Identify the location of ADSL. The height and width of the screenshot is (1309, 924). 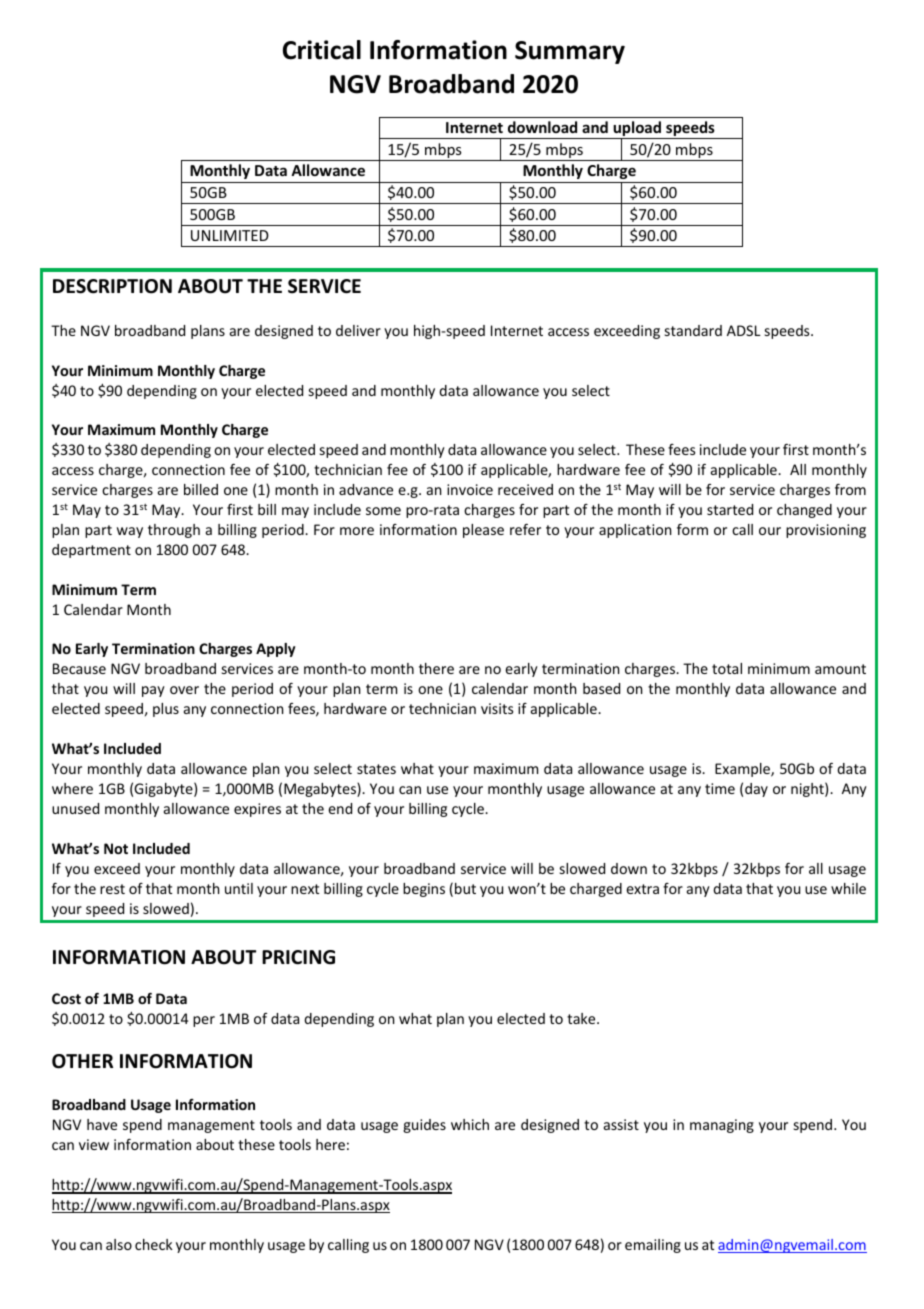
(744, 330).
